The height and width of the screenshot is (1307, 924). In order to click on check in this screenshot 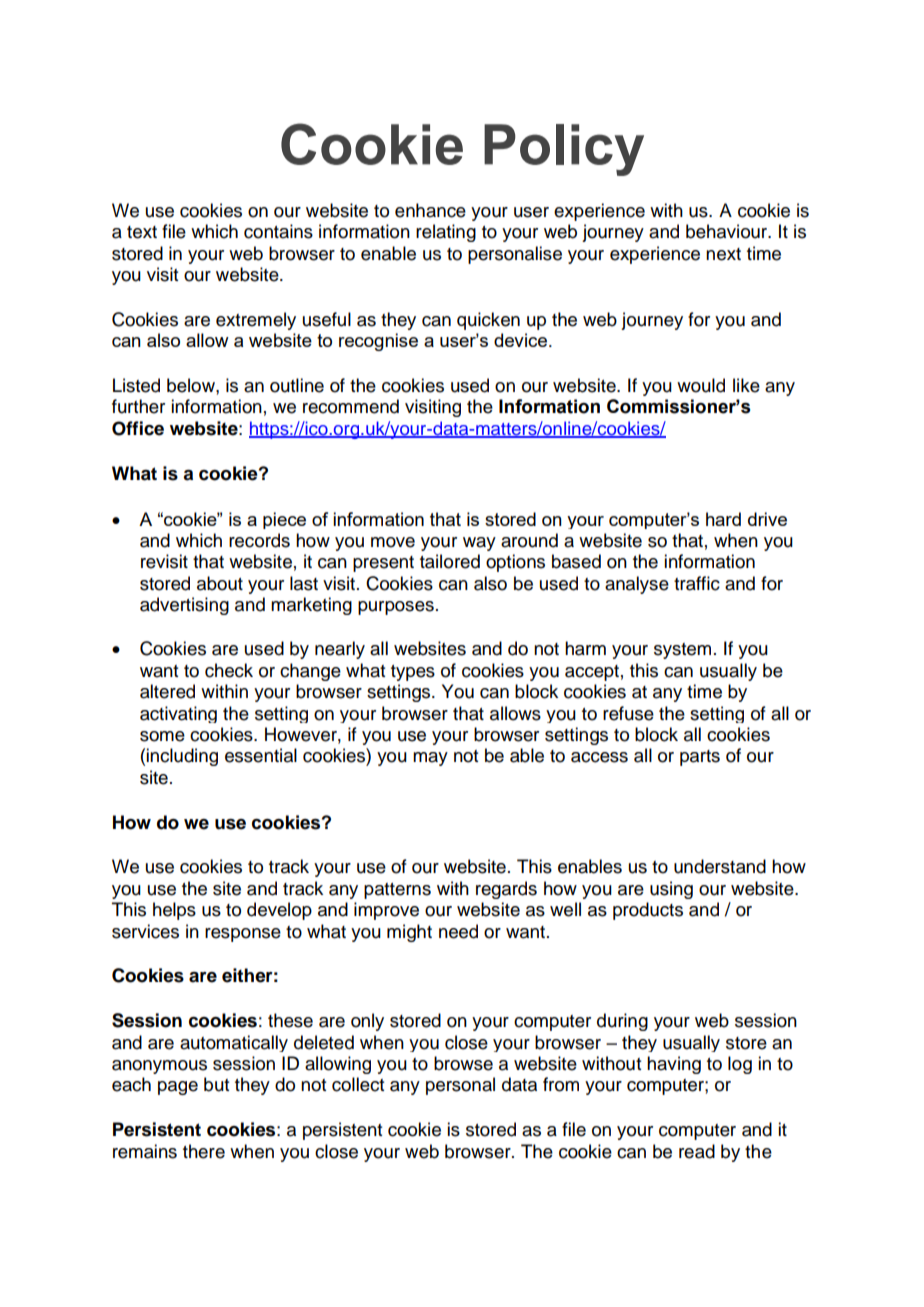, I will do `click(229, 670)`.
